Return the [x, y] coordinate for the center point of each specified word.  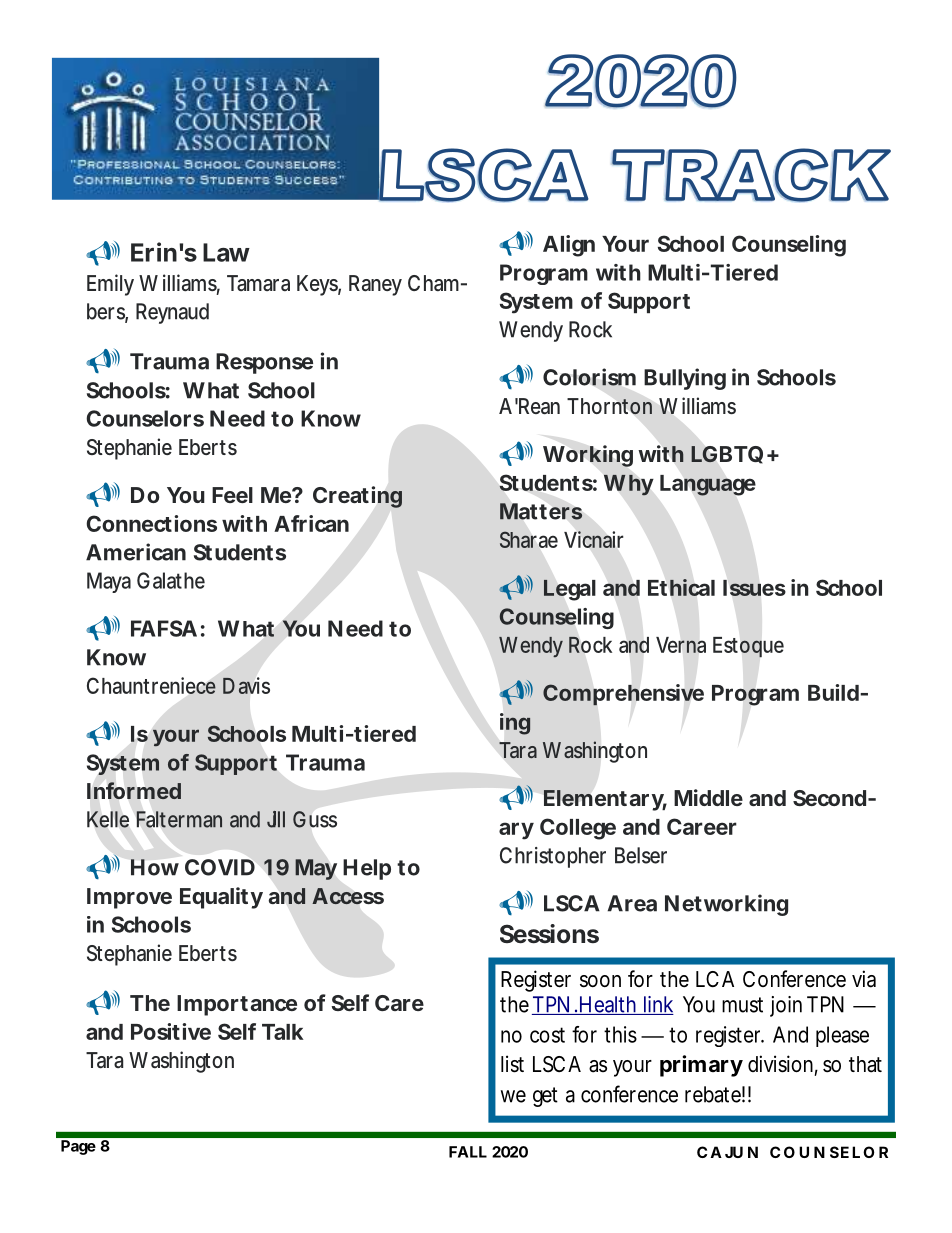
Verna [681, 645]
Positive [171, 1031]
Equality [221, 898]
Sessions [549, 934]
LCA [715, 979]
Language [708, 485]
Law [226, 252]
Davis [246, 685]
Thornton [609, 406]
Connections [151, 523]
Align [569, 246]
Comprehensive [623, 695]
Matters [541, 511]
